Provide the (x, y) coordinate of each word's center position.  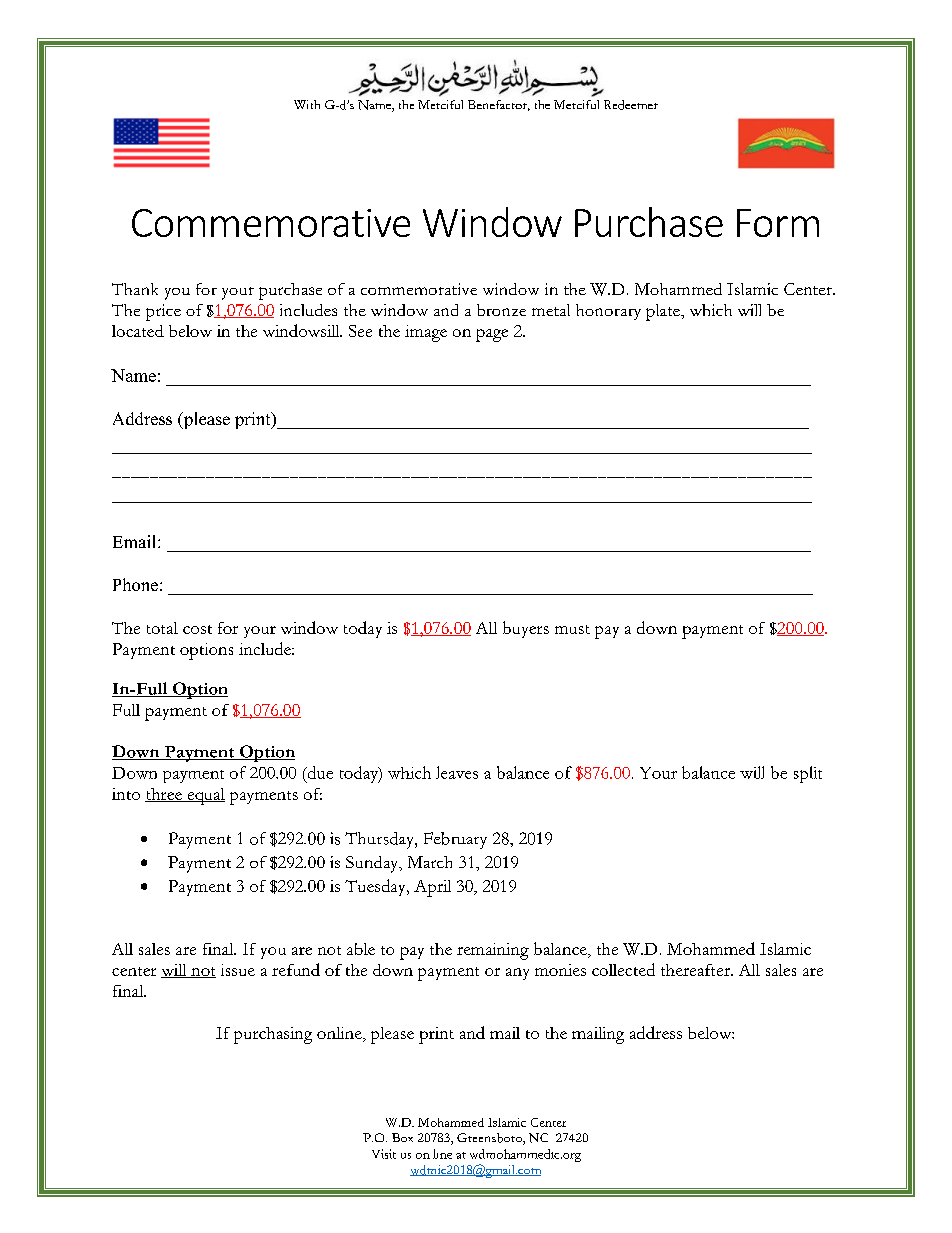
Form (778, 223)
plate (664, 312)
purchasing (273, 1035)
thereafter (696, 970)
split (808, 774)
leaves (457, 772)
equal (205, 796)
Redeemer (631, 105)
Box (402, 1137)
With (307, 104)
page (492, 335)
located (138, 331)
